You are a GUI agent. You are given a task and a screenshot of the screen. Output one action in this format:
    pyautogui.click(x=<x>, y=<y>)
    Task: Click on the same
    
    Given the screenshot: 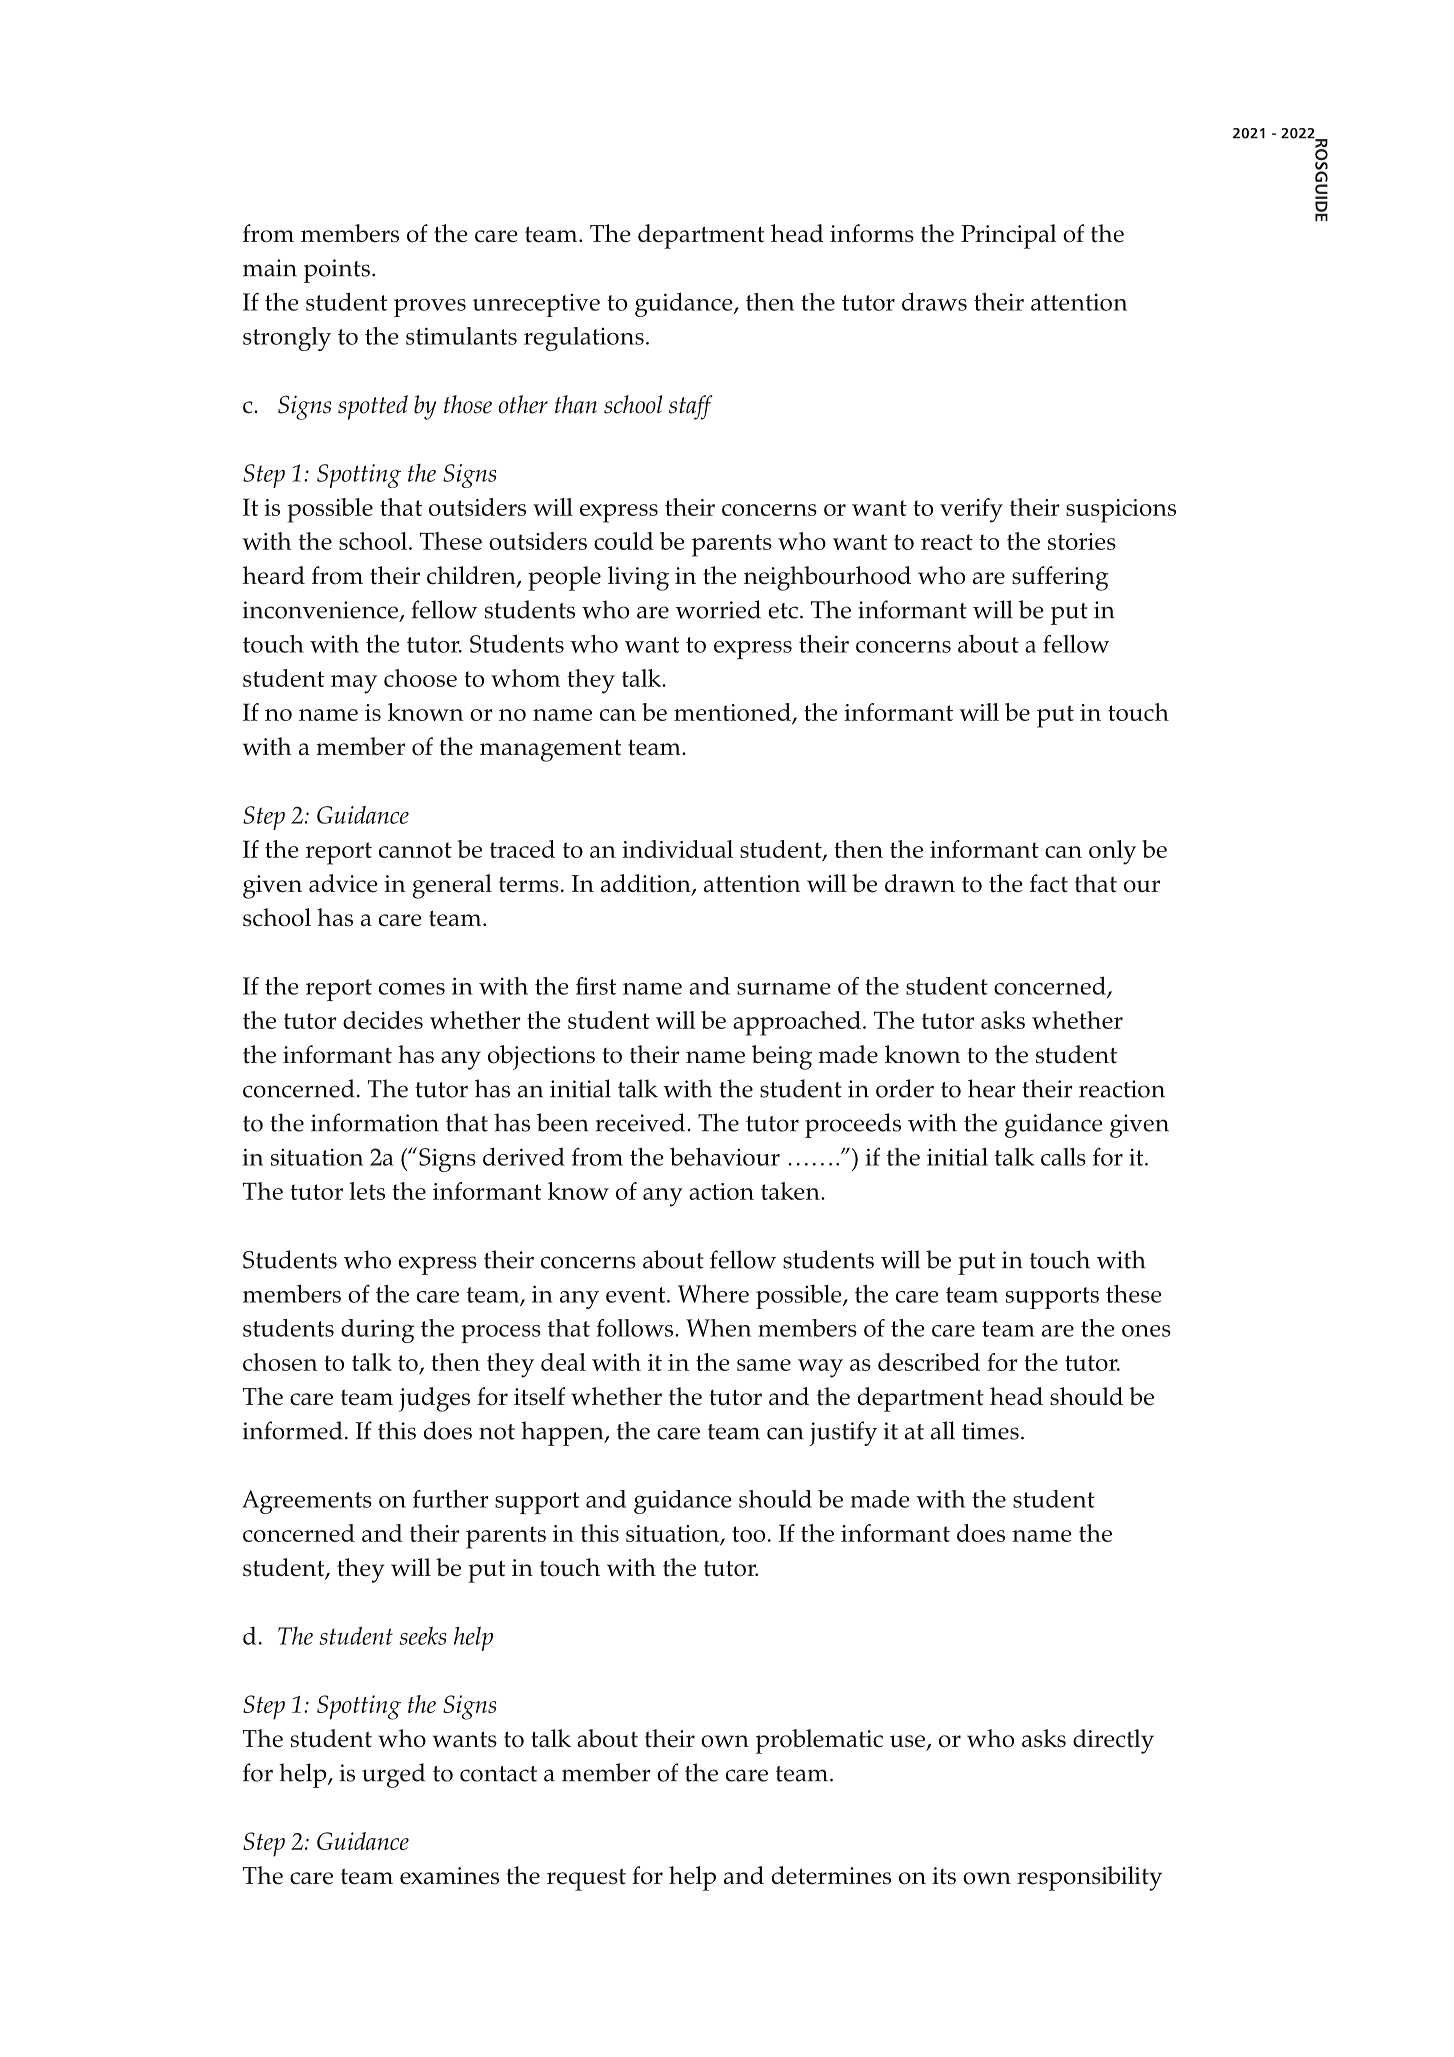 What is the action you would take?
    pyautogui.click(x=764, y=1365)
